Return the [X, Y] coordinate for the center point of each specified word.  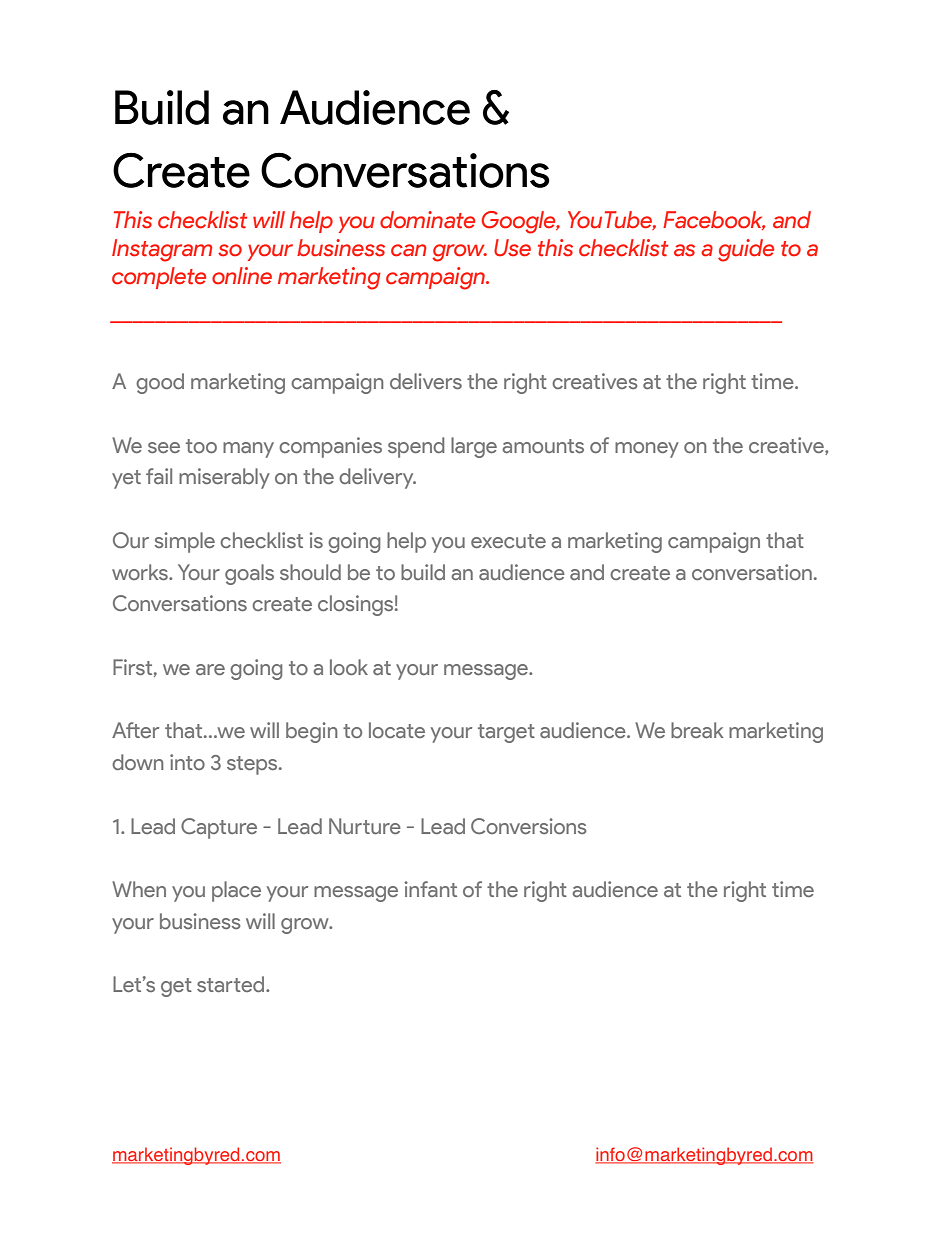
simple [185, 542]
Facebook [714, 220]
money [647, 450]
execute [508, 541]
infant [431, 889]
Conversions [529, 826]
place [236, 891]
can [408, 250]
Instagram [162, 250]
